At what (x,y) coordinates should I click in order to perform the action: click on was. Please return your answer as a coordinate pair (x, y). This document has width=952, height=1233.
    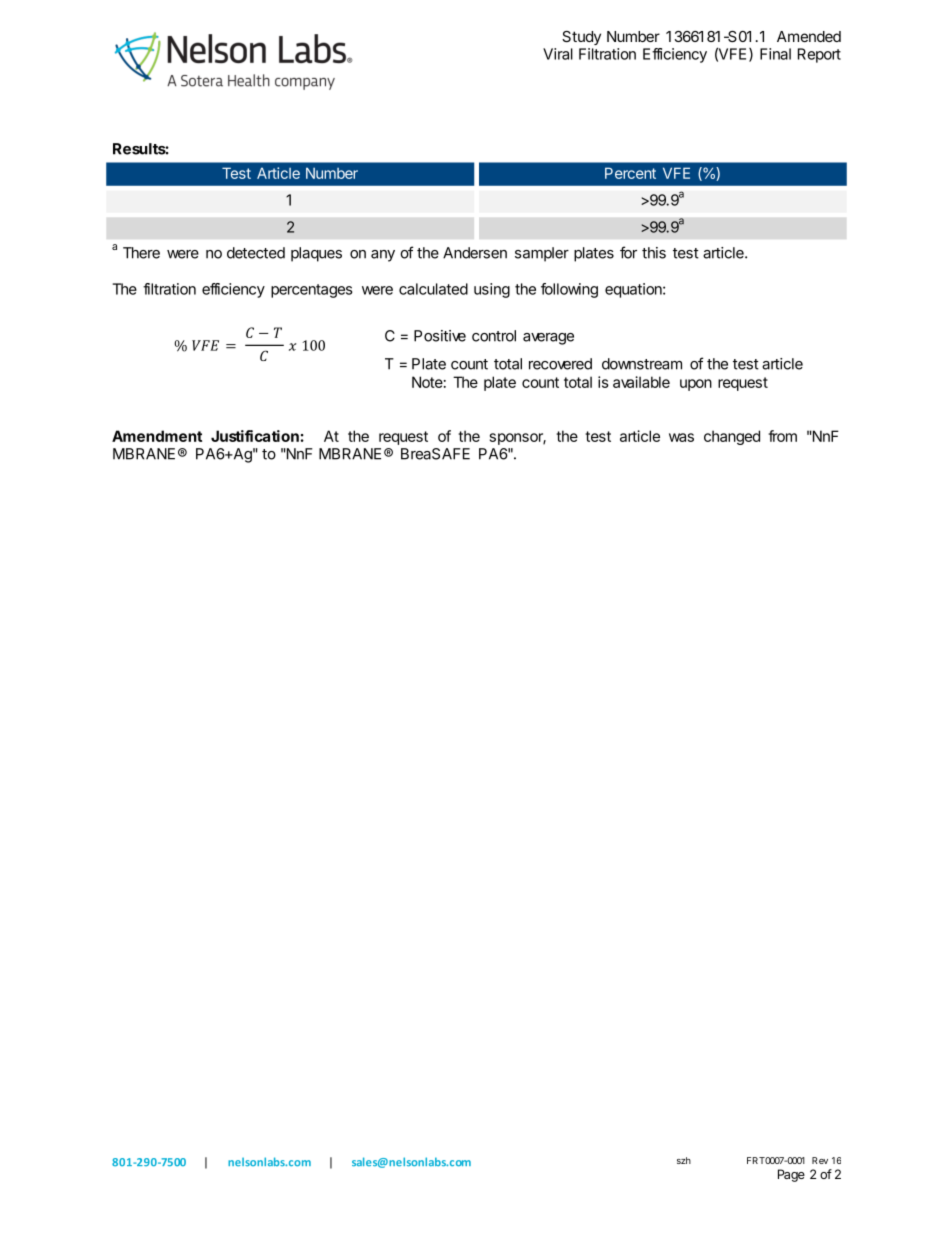
    Looking at the image, I should click on (681, 437).
